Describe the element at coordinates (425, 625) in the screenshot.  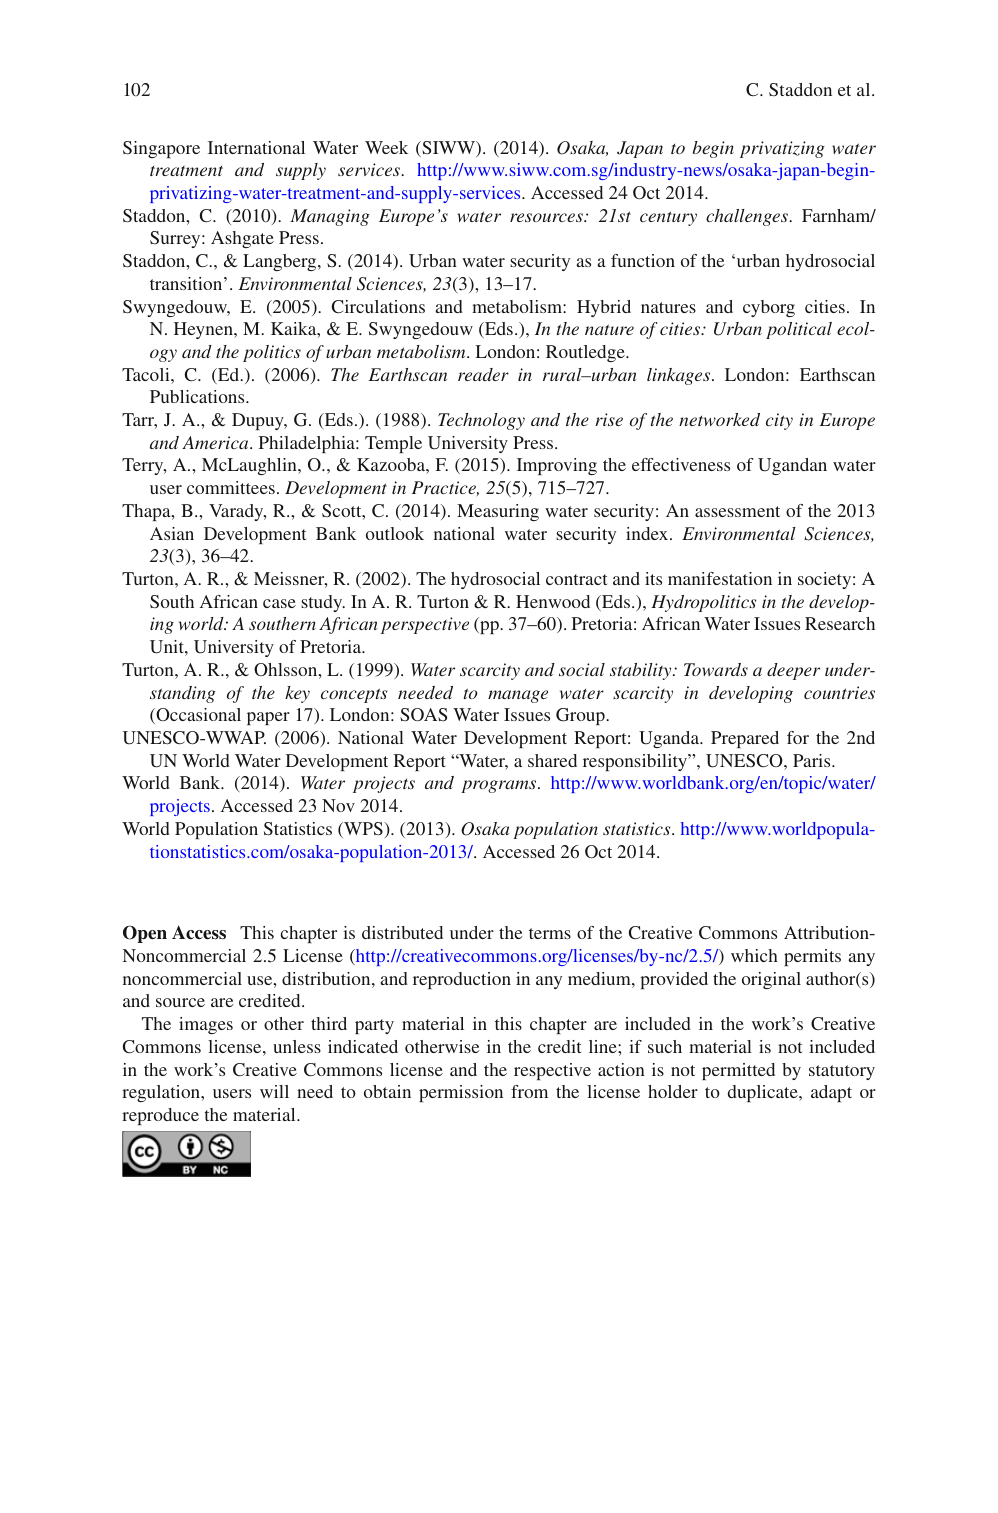
I see `perspective` at that location.
